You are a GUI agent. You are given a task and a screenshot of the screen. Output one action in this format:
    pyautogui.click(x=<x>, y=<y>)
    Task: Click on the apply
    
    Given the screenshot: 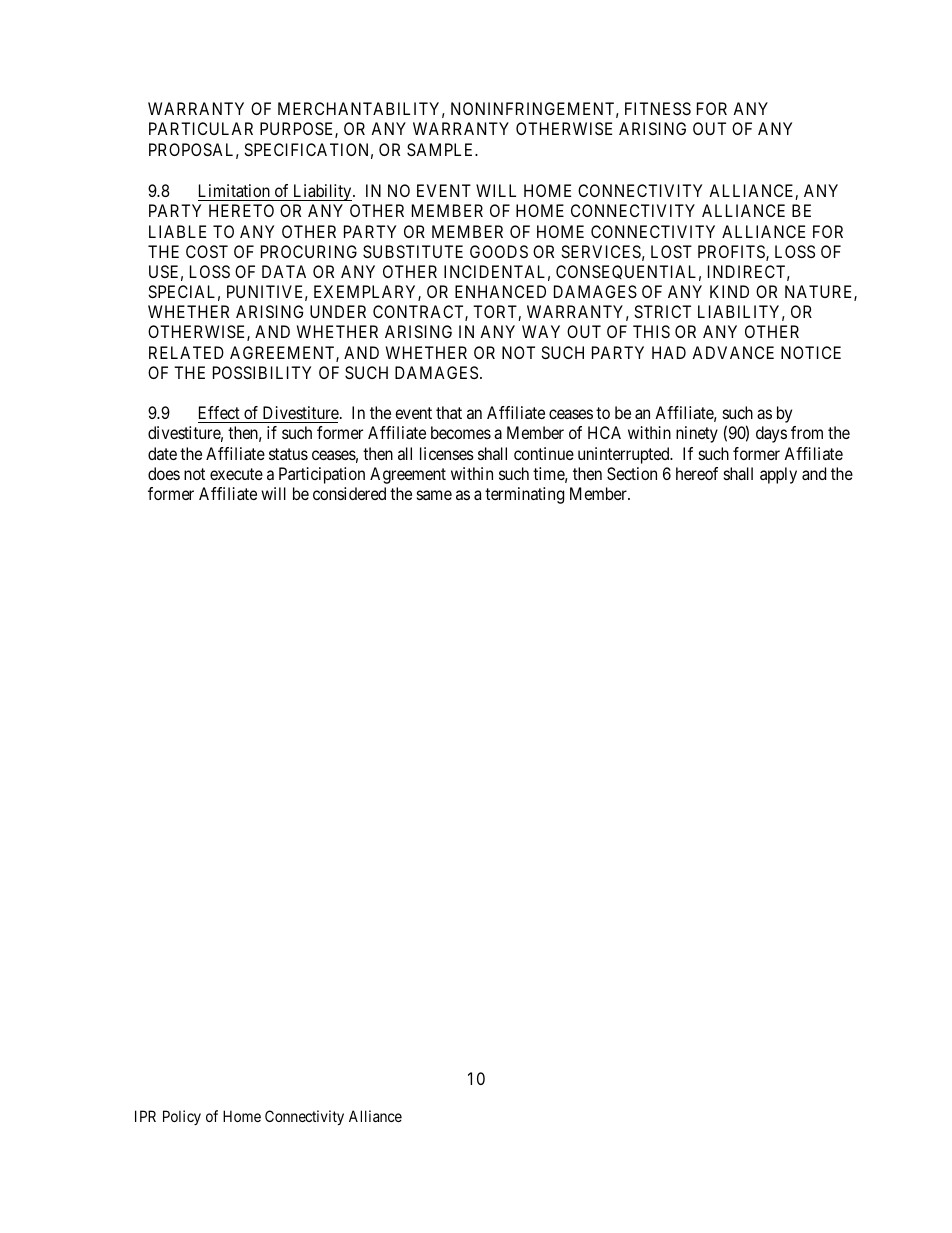 What is the action you would take?
    pyautogui.click(x=778, y=475)
